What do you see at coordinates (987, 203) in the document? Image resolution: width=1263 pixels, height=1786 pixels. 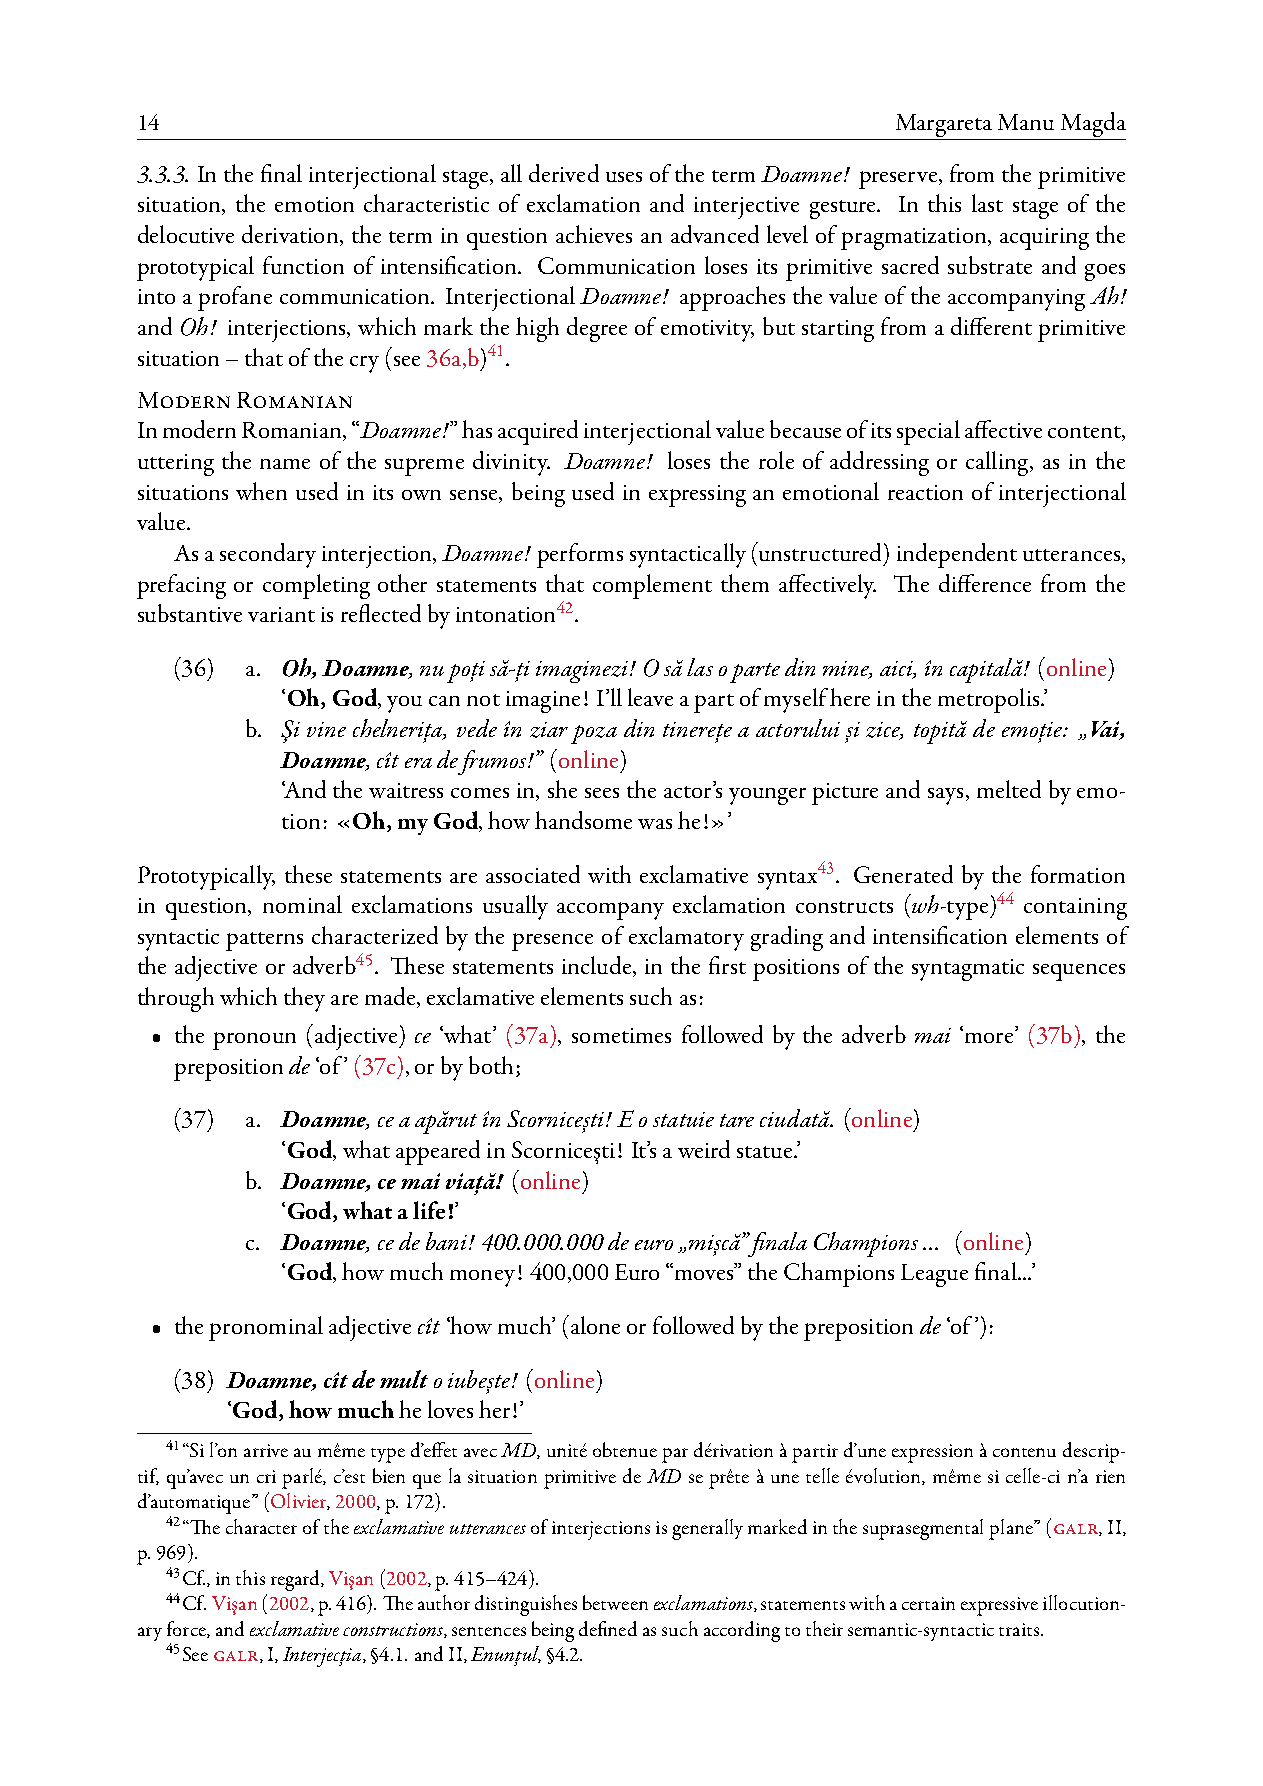 I see `last` at bounding box center [987, 203].
